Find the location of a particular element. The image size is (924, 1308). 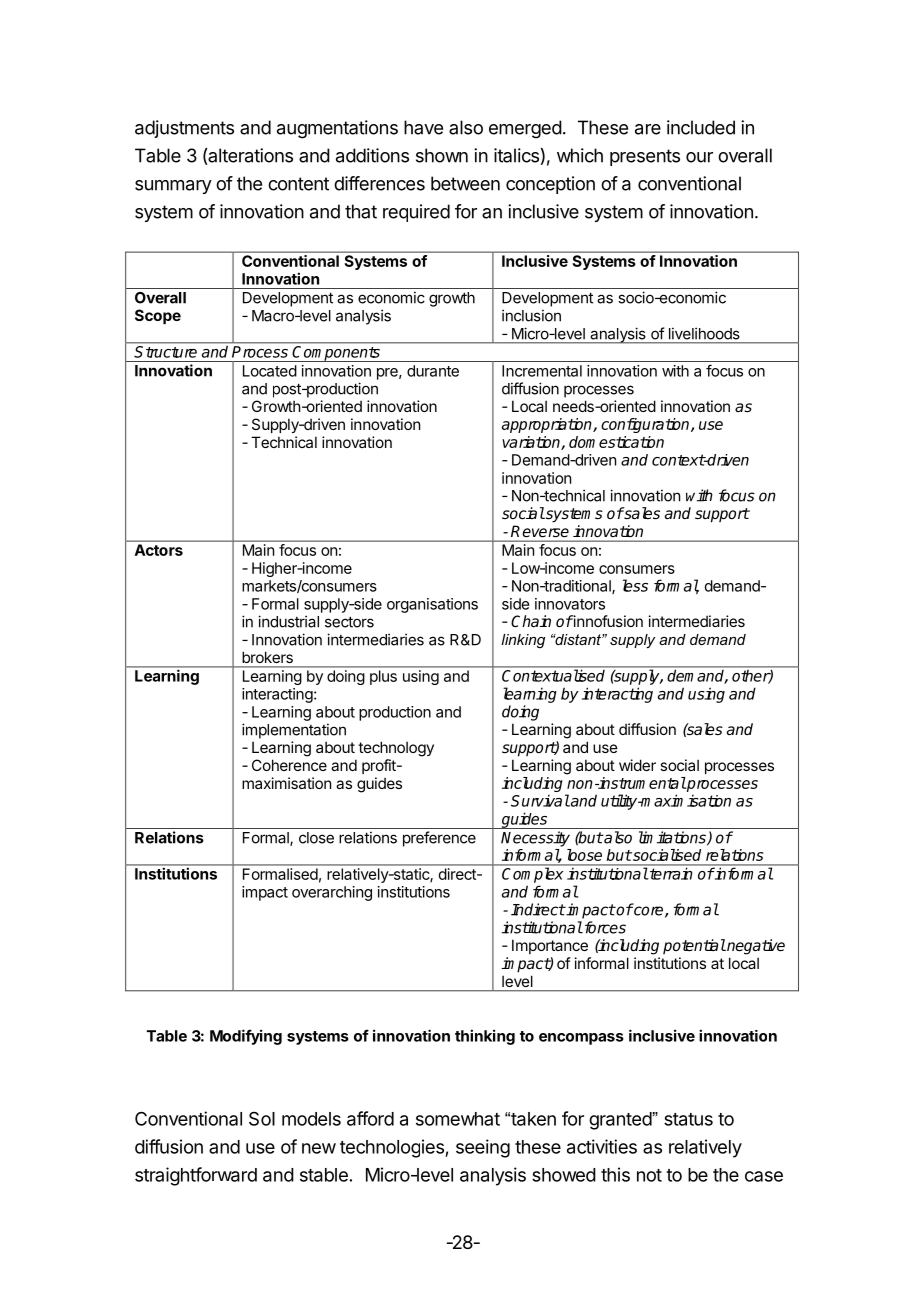

Actors is located at coordinates (159, 550).
